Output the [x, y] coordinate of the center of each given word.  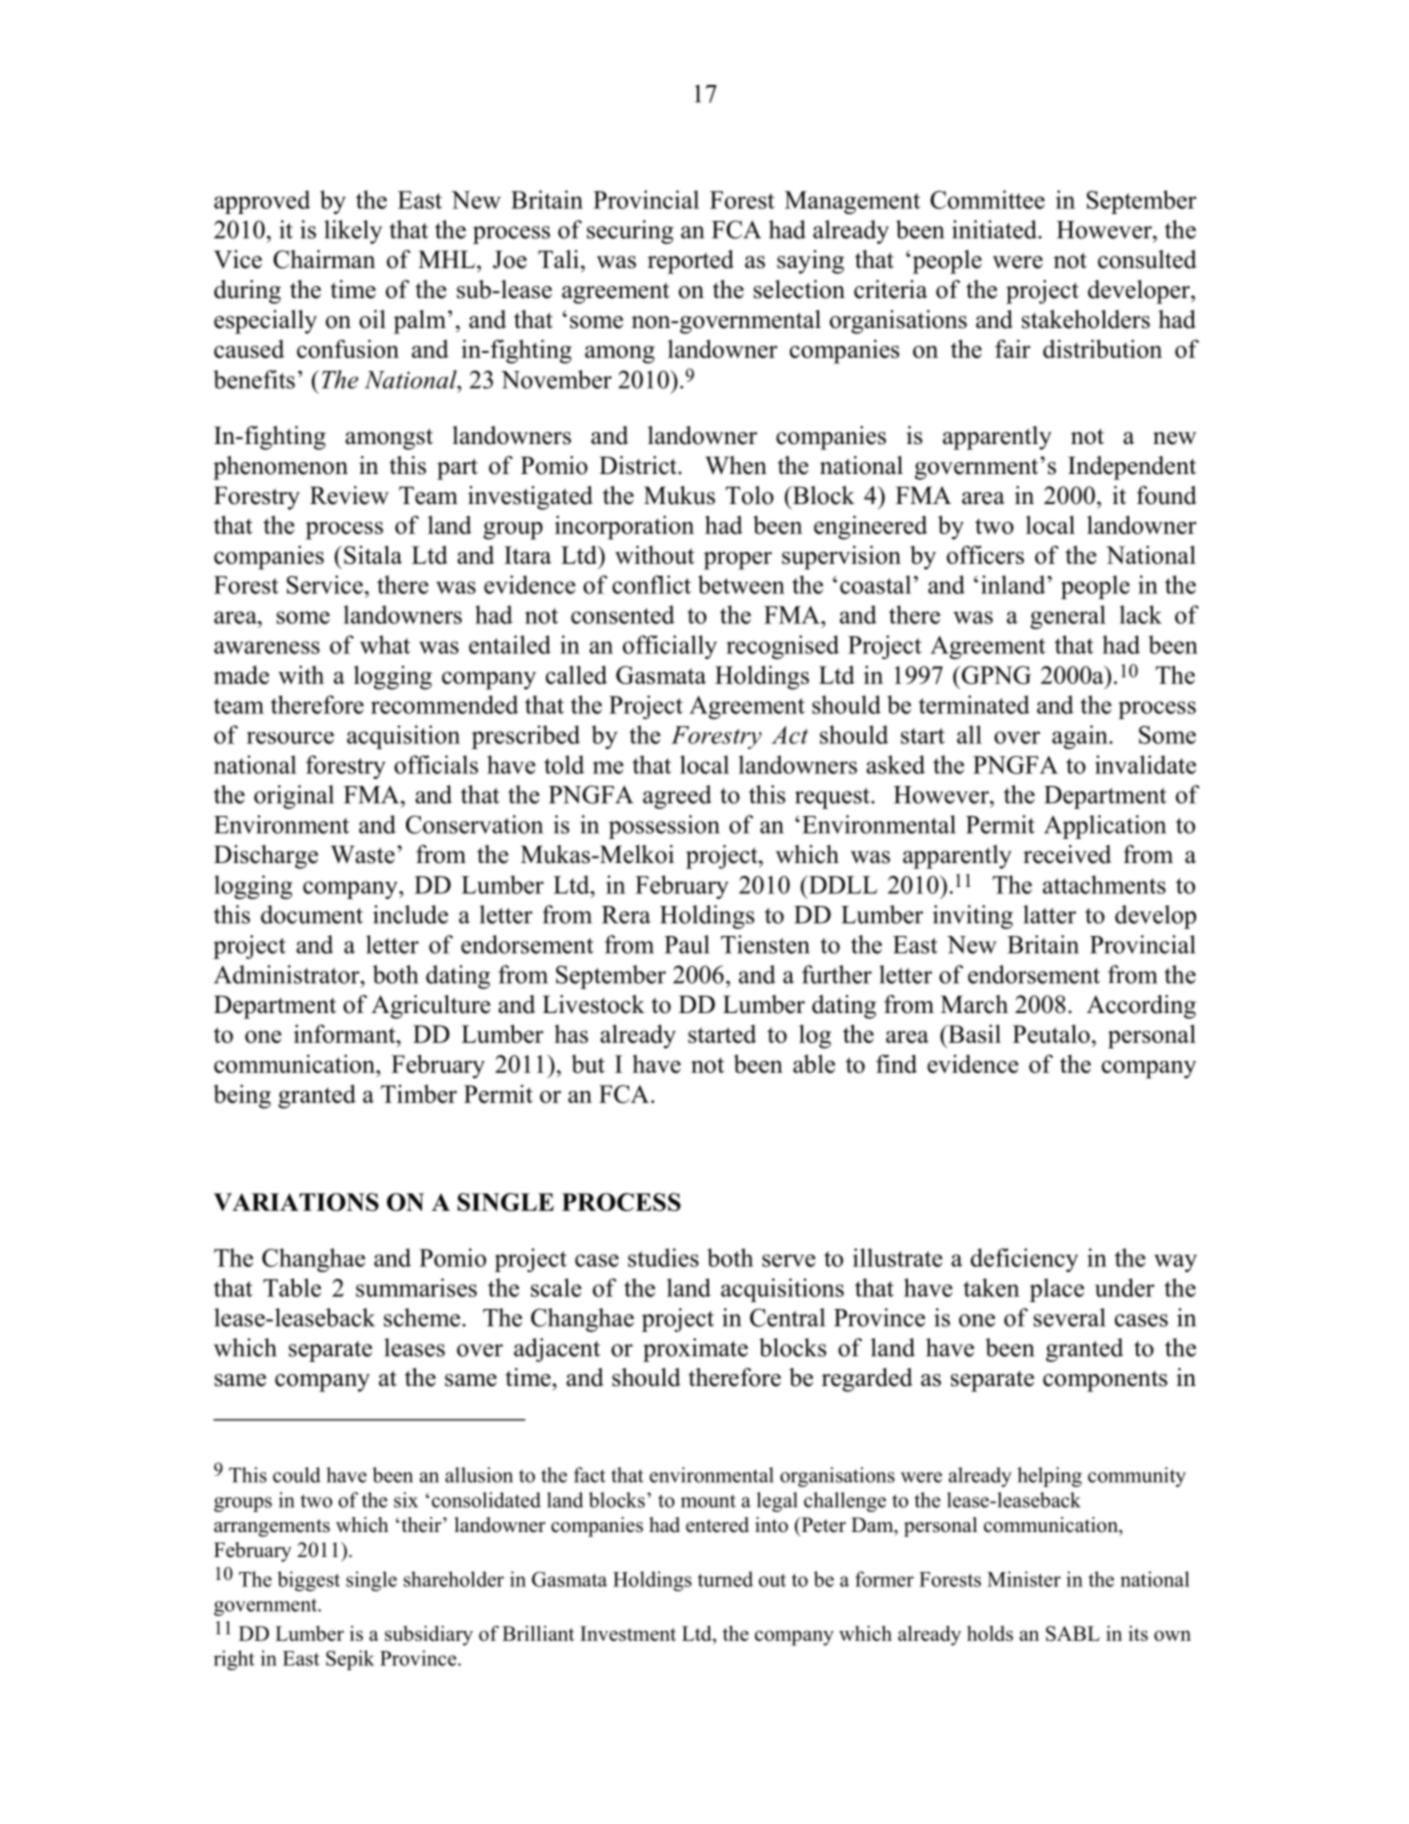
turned [725, 1579]
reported [691, 262]
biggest [308, 1581]
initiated [995, 229]
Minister [1024, 1579]
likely [353, 232]
